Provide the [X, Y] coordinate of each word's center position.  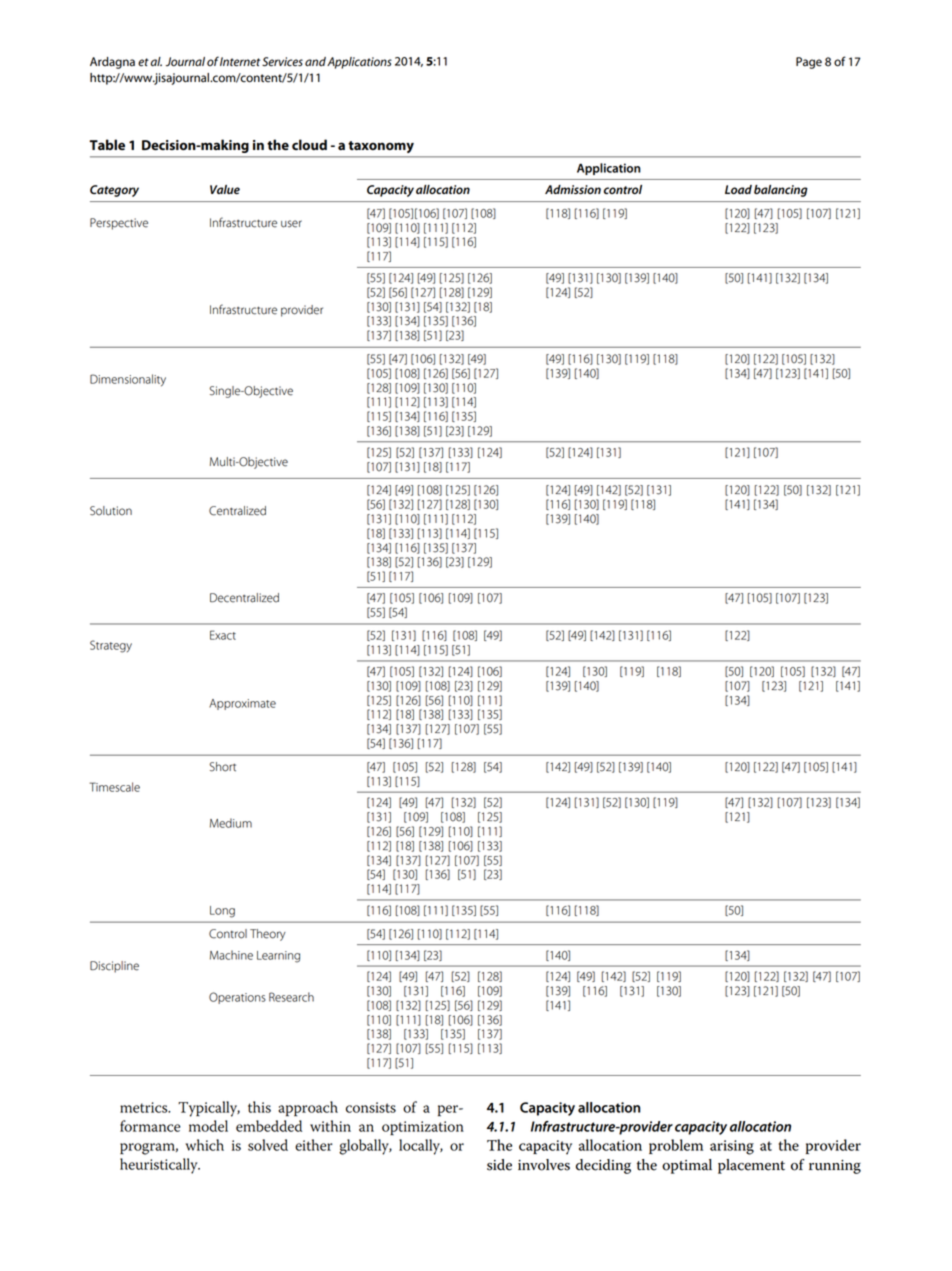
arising [732, 1147]
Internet [240, 62]
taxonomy [381, 147]
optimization [423, 1128]
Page [809, 63]
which [204, 1145]
